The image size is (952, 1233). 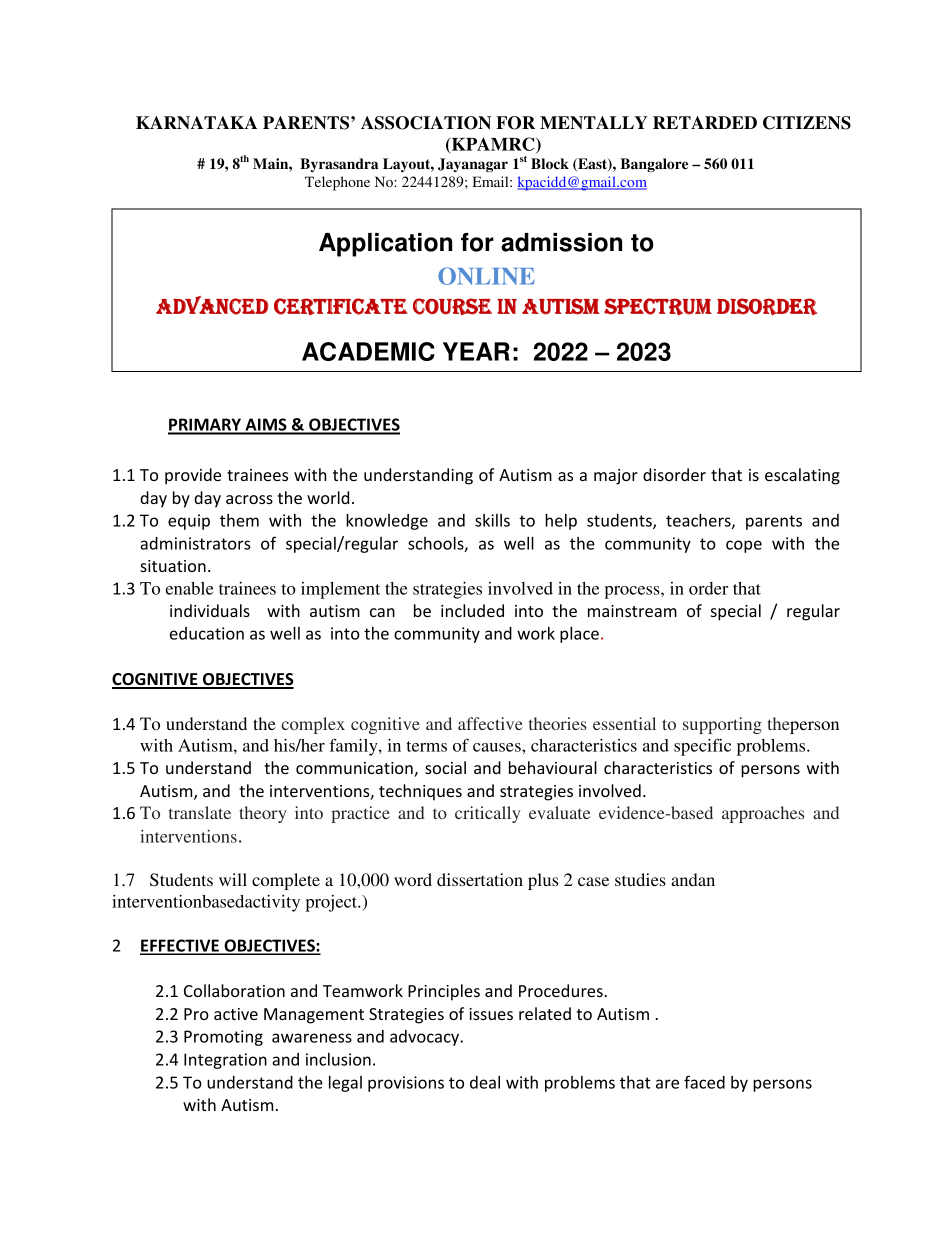 What do you see at coordinates (744, 546) in the screenshot?
I see `cope` at bounding box center [744, 546].
